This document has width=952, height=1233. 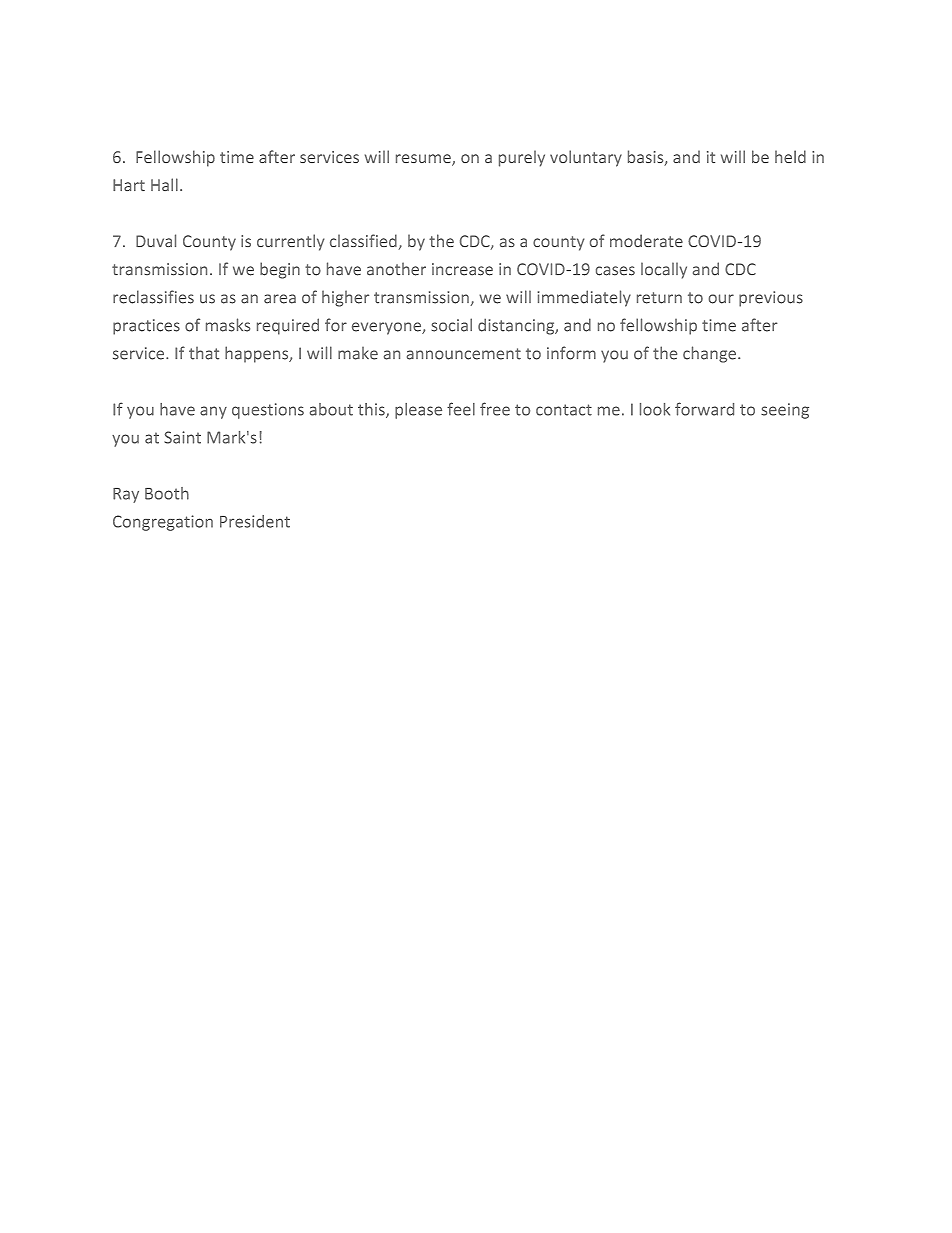 I want to click on change, so click(x=709, y=354).
